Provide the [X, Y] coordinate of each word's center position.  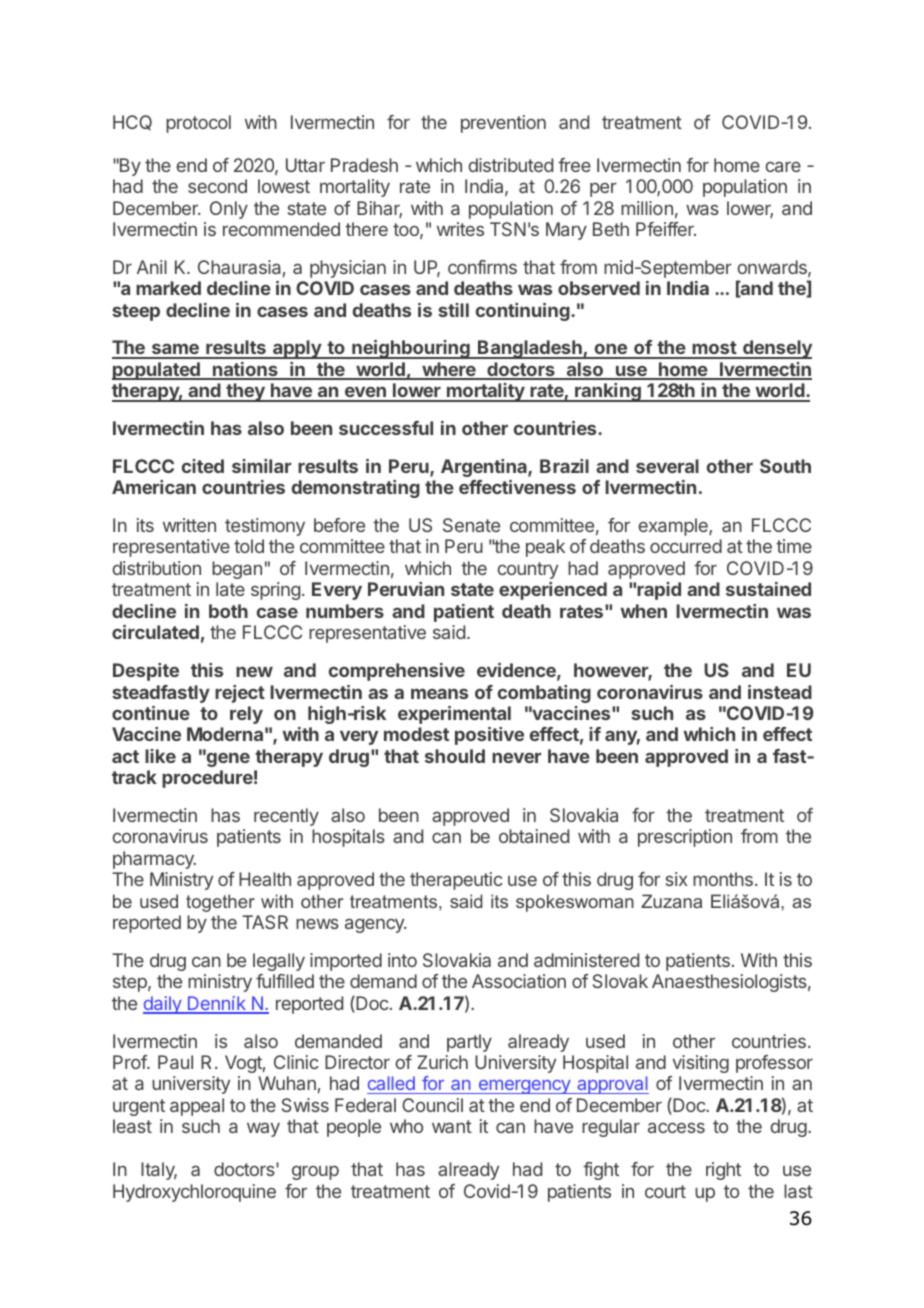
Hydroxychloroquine [194, 1193]
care [783, 166]
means [439, 693]
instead [780, 692]
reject [240, 694]
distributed [511, 165]
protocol [198, 124]
